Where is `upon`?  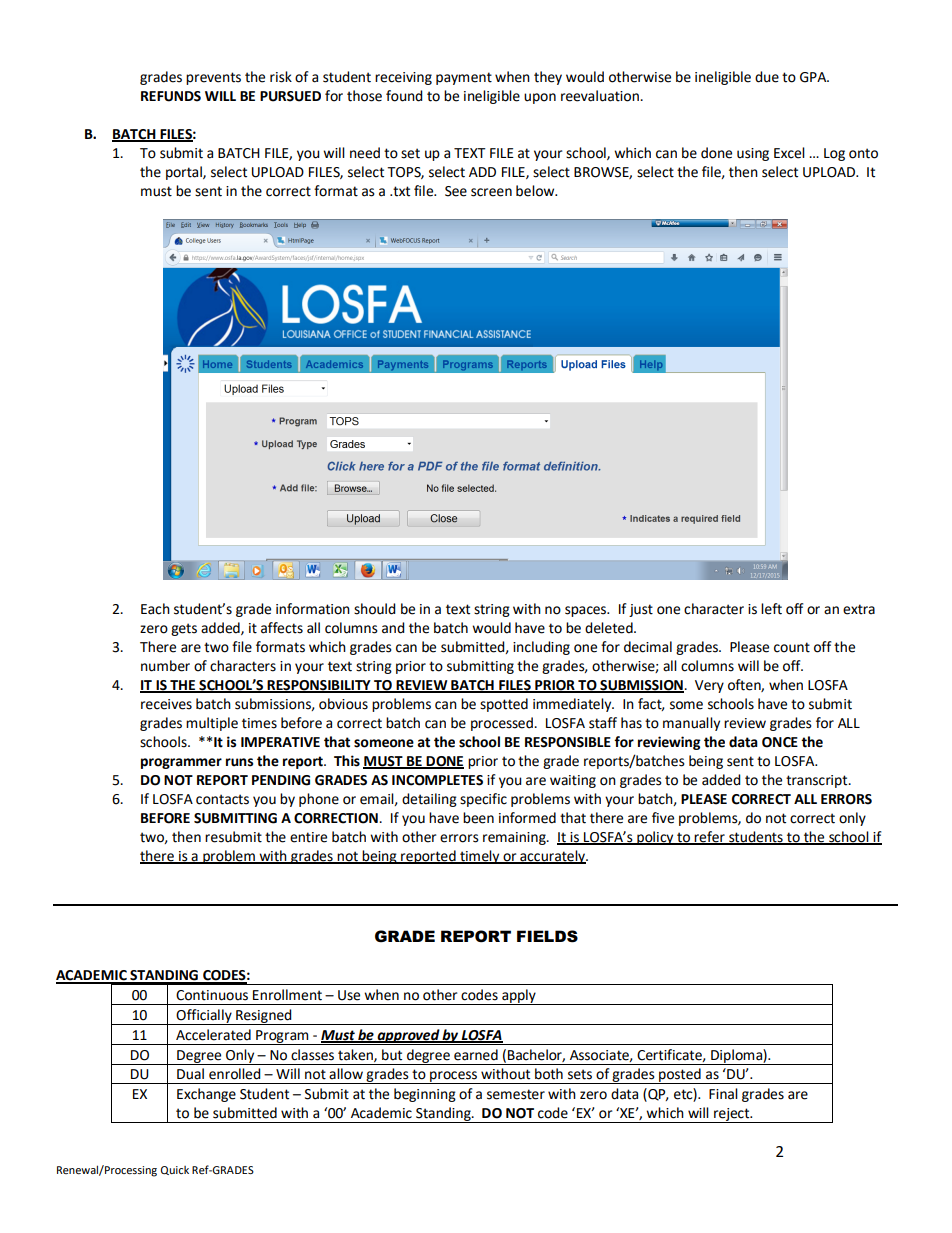 upon is located at coordinates (540, 98).
